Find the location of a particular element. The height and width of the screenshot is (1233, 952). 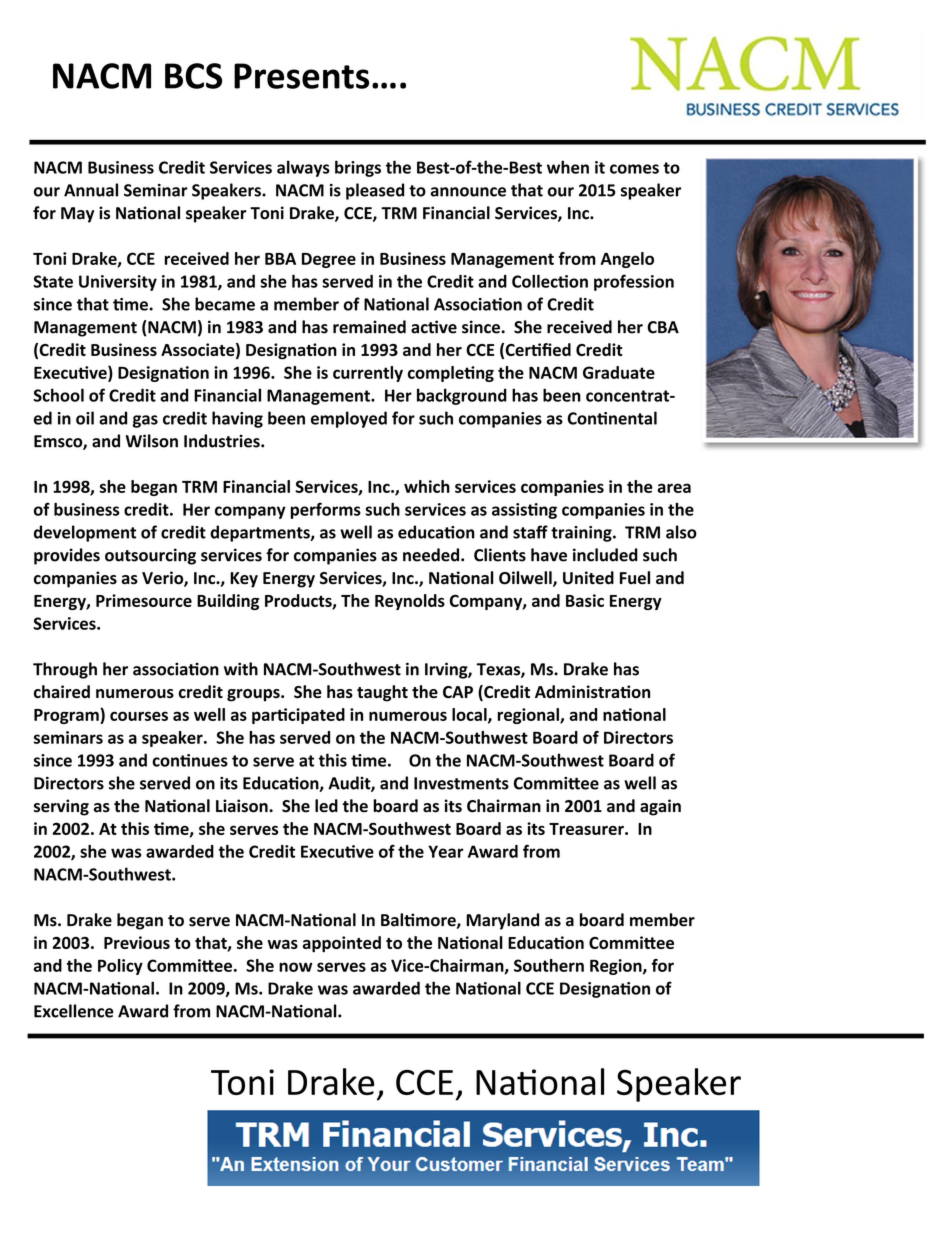

BCS is located at coordinates (193, 76).
